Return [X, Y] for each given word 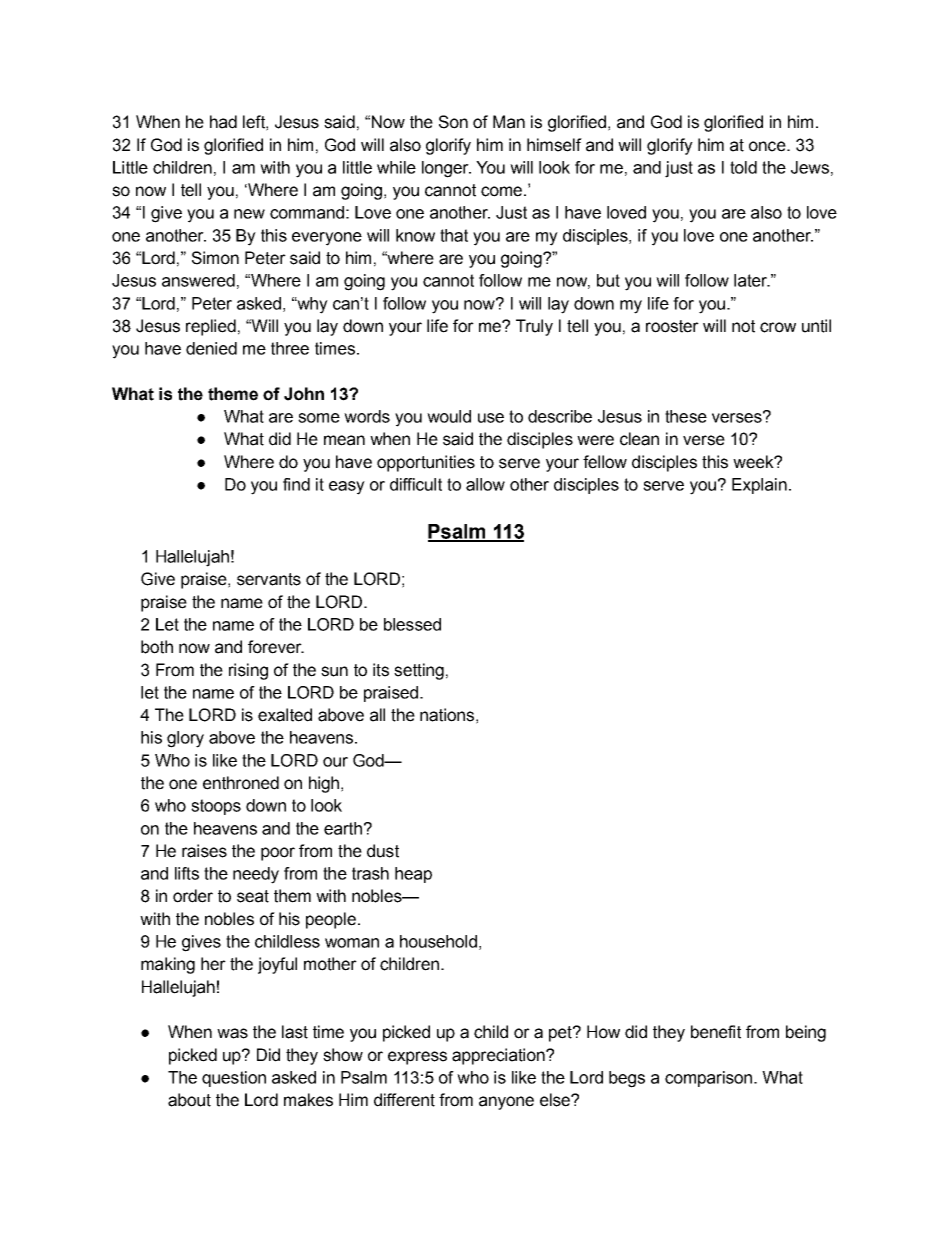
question [234, 1079]
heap [413, 875]
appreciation [499, 1056]
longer [446, 169]
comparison [708, 1079]
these [686, 416]
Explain [759, 486]
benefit [716, 1032]
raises [204, 851]
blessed [412, 624]
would [449, 416]
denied [211, 348]
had [223, 122]
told [743, 167]
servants [269, 579]
